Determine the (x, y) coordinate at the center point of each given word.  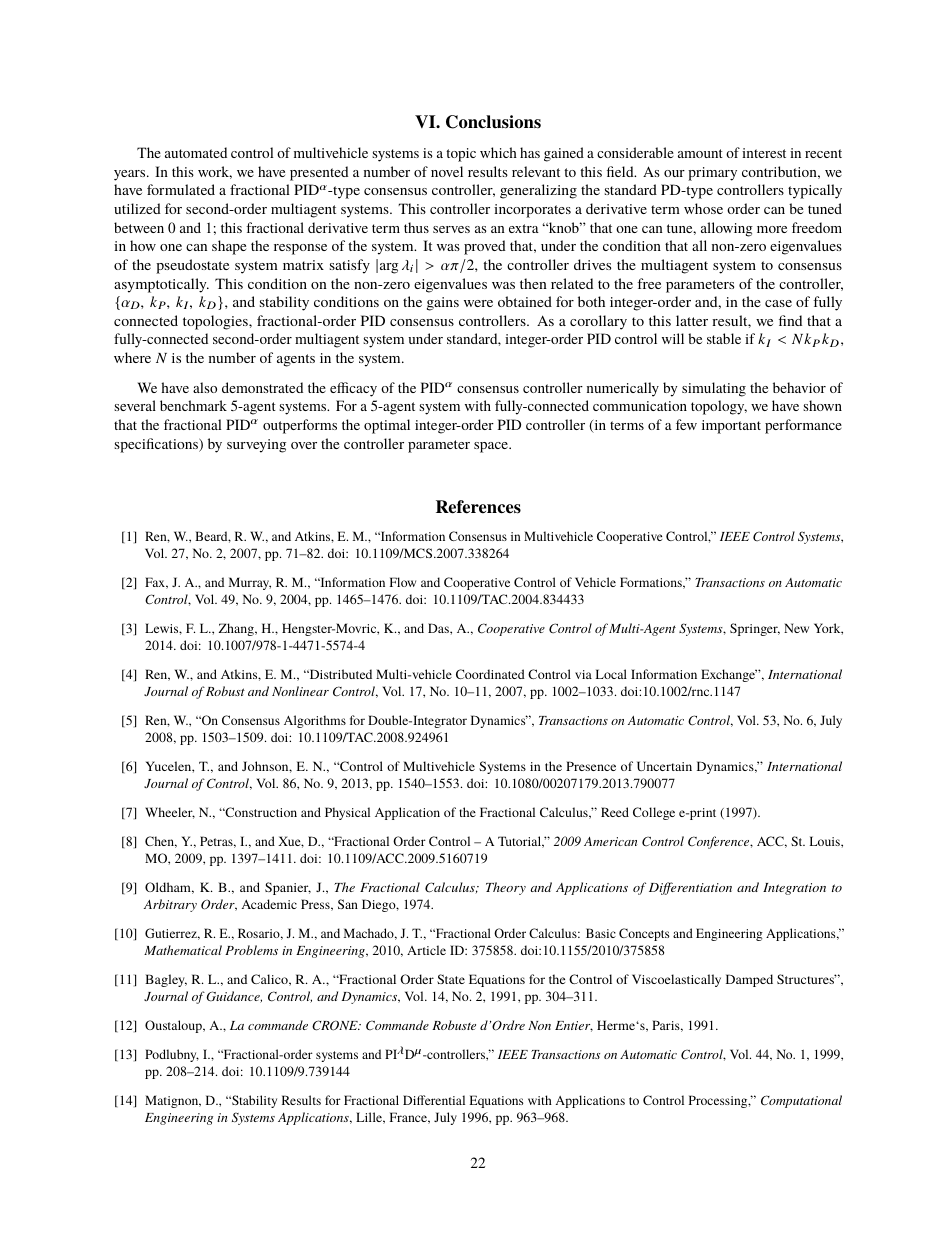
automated (196, 152)
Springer (755, 629)
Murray (250, 583)
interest (764, 153)
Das (439, 628)
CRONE (336, 1025)
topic (461, 155)
